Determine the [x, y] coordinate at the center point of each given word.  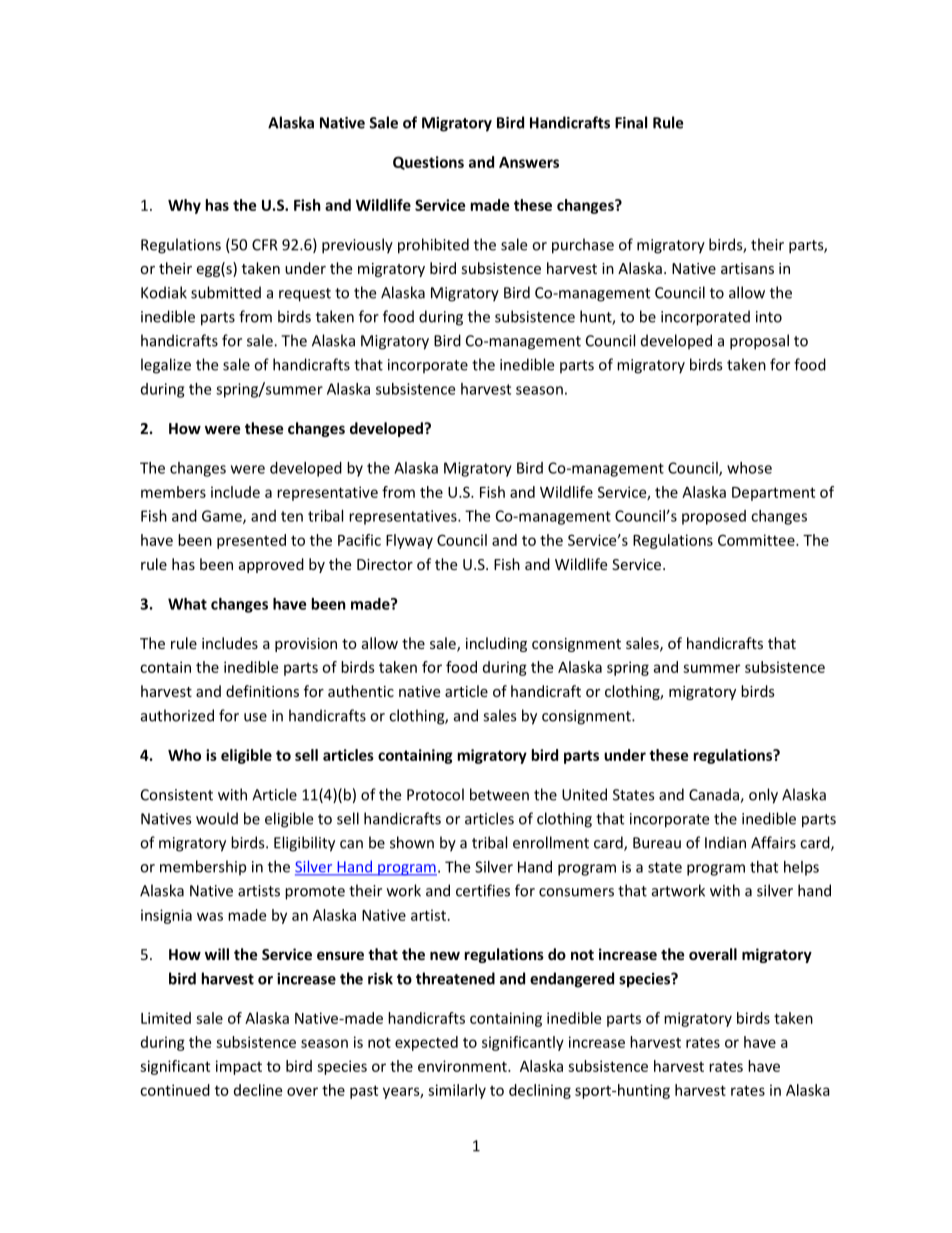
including [496, 644]
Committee [757, 540]
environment [463, 1066]
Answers [529, 162]
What [187, 604]
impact [239, 1067]
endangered [572, 980]
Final [631, 122]
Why [184, 206]
